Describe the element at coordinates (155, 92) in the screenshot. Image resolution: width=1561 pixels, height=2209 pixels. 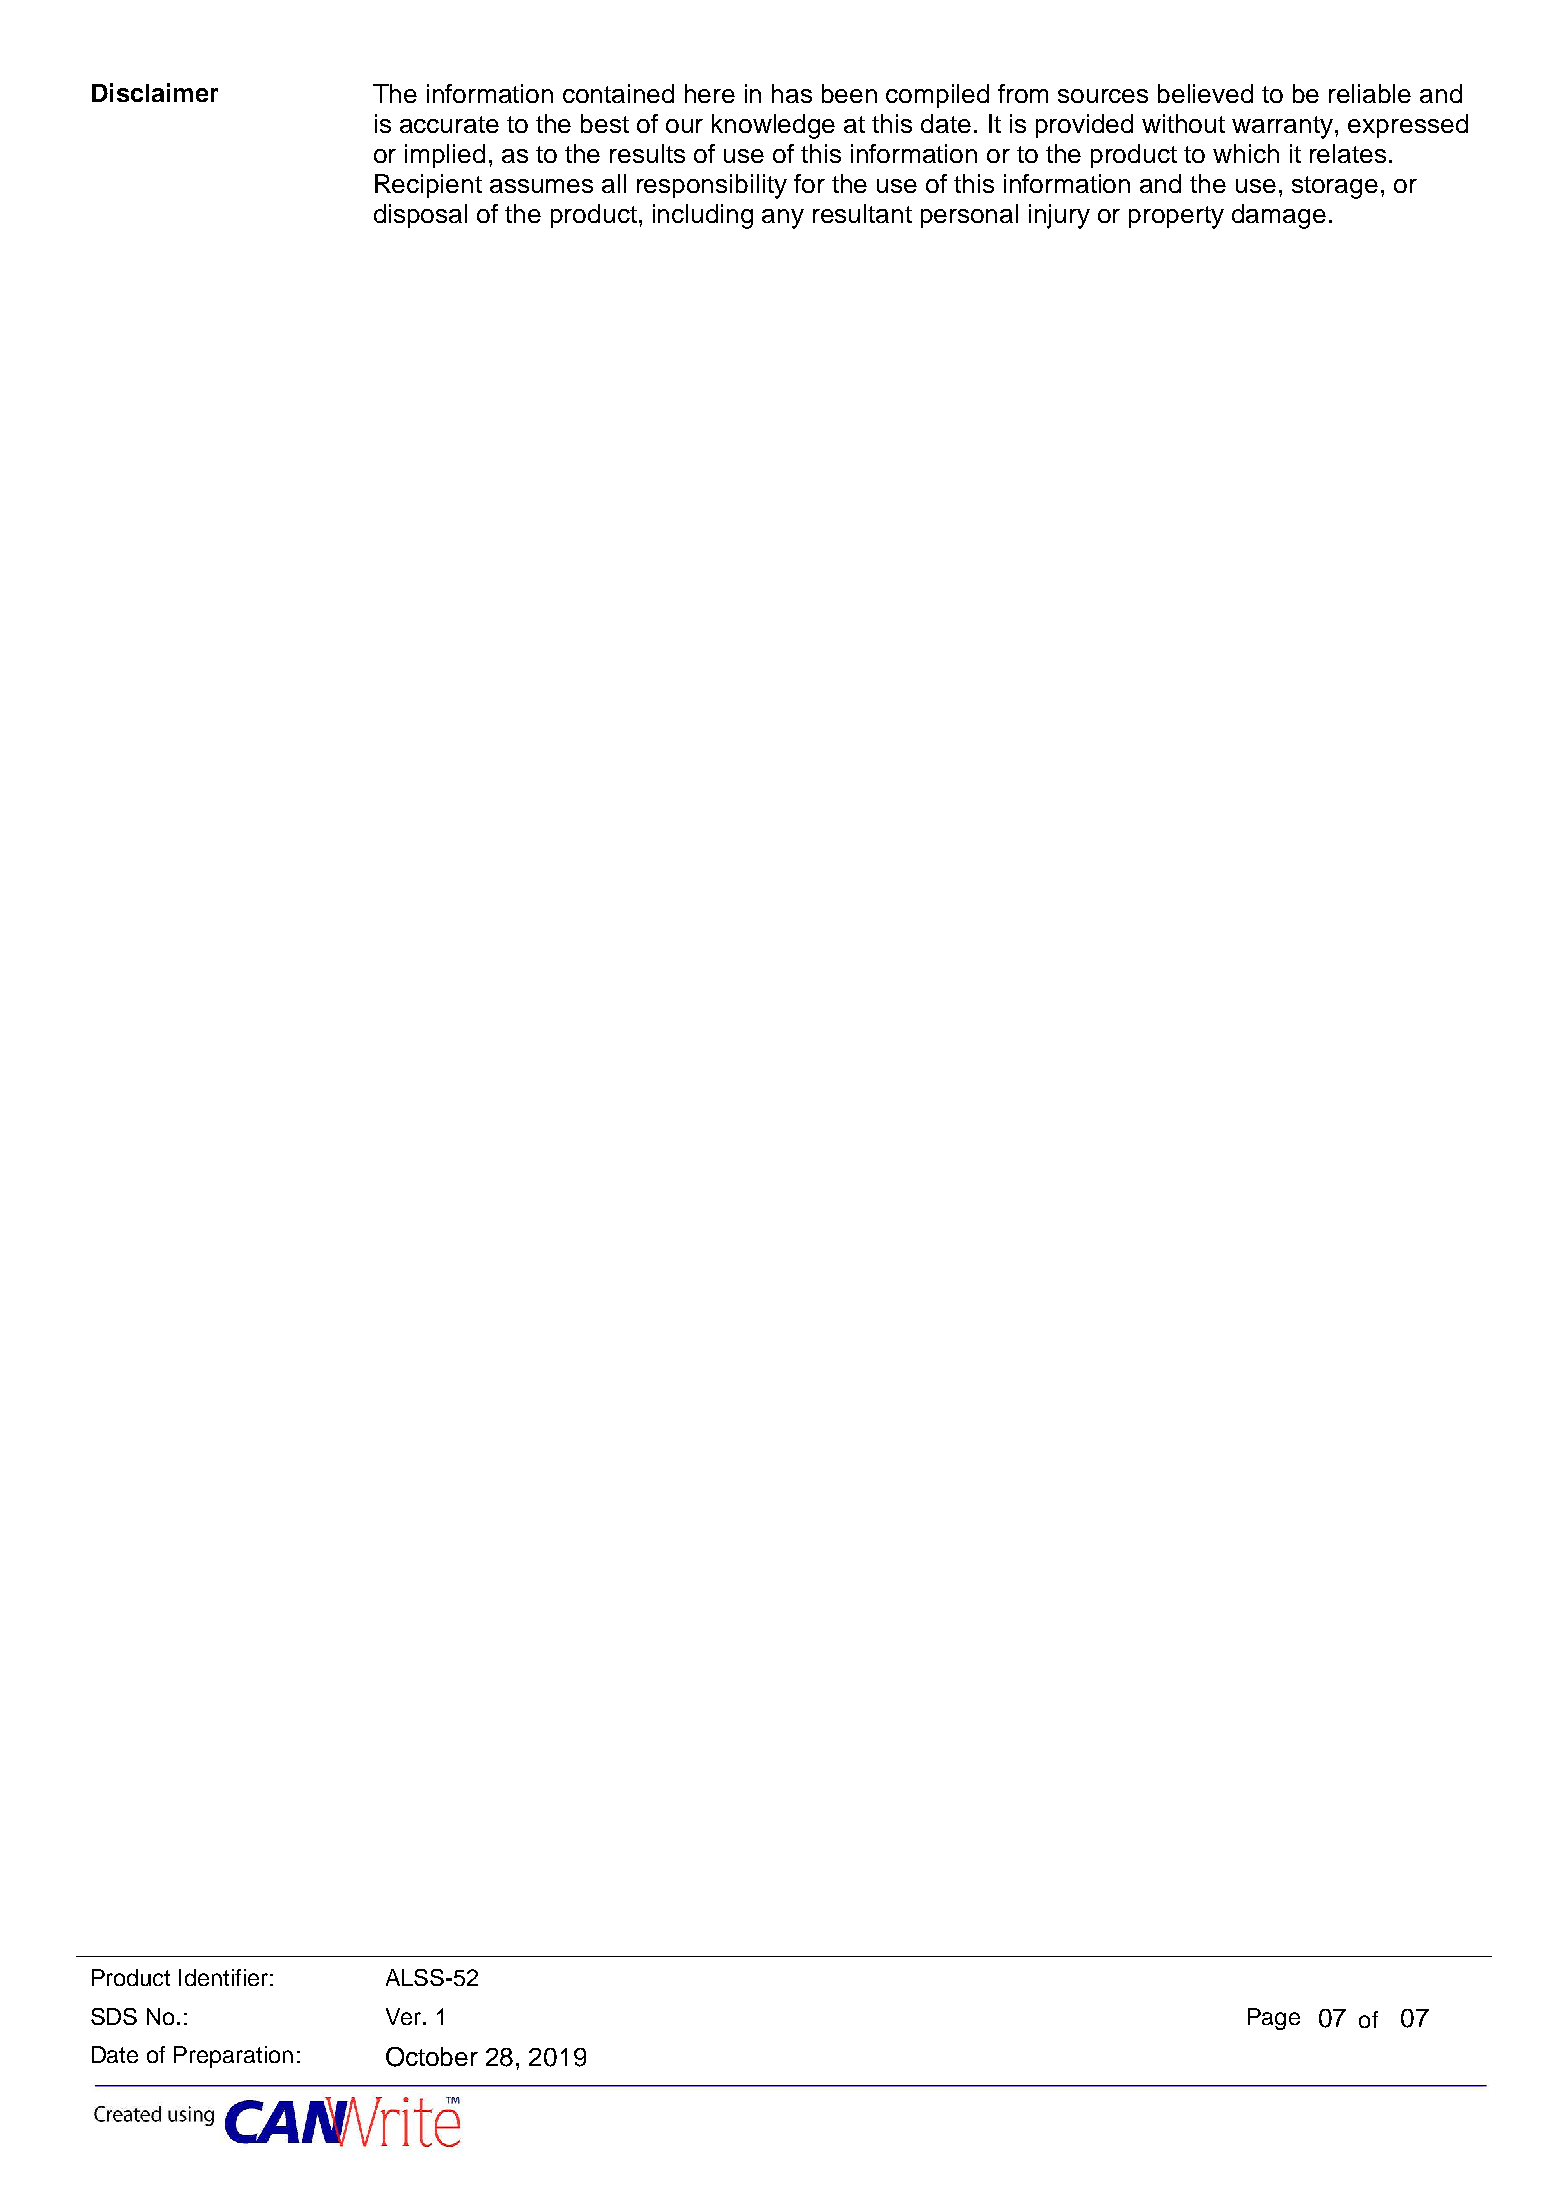
I see `Disclaimer` at that location.
